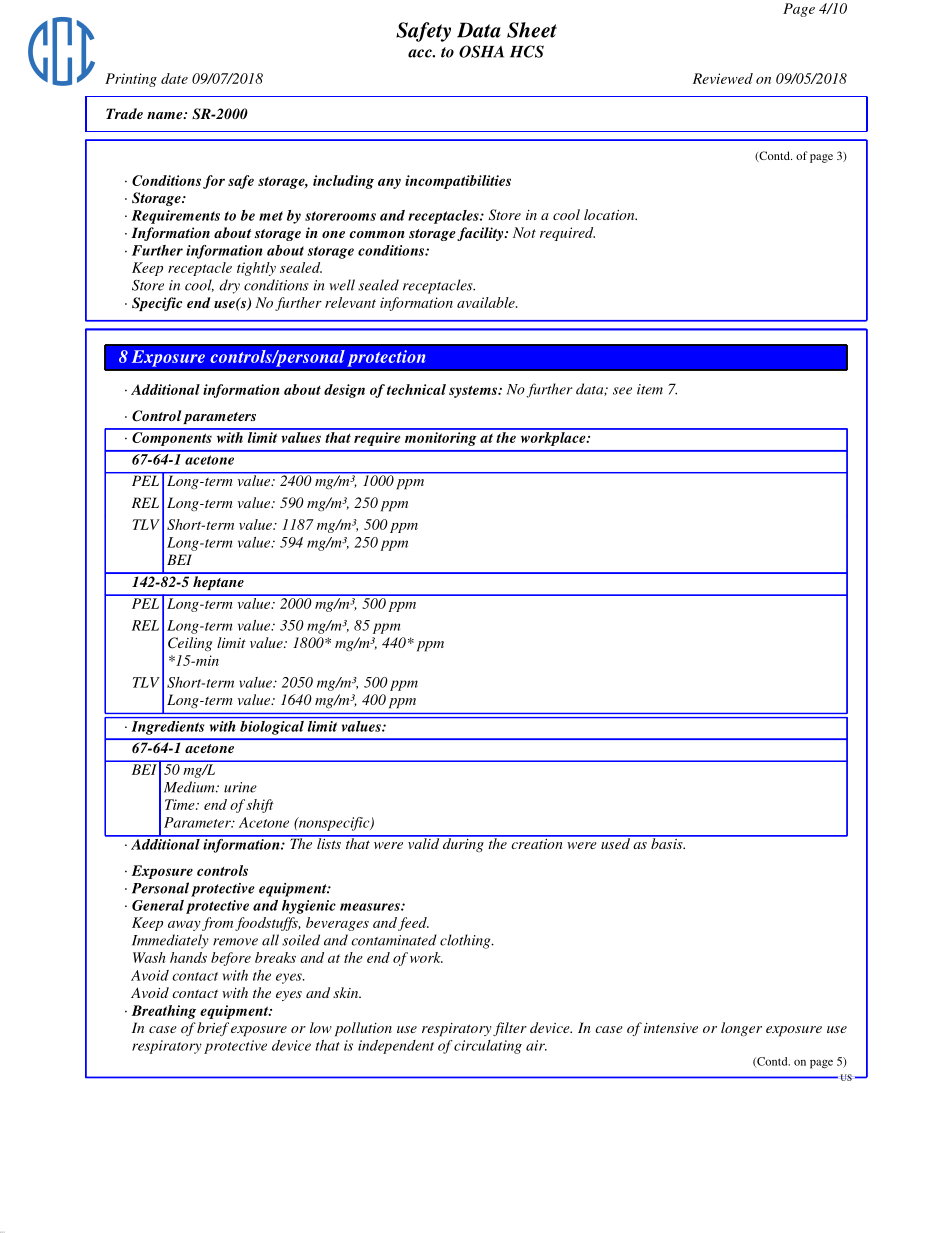 The width and height of the screenshot is (952, 1233). I want to click on dry, so click(229, 286).
